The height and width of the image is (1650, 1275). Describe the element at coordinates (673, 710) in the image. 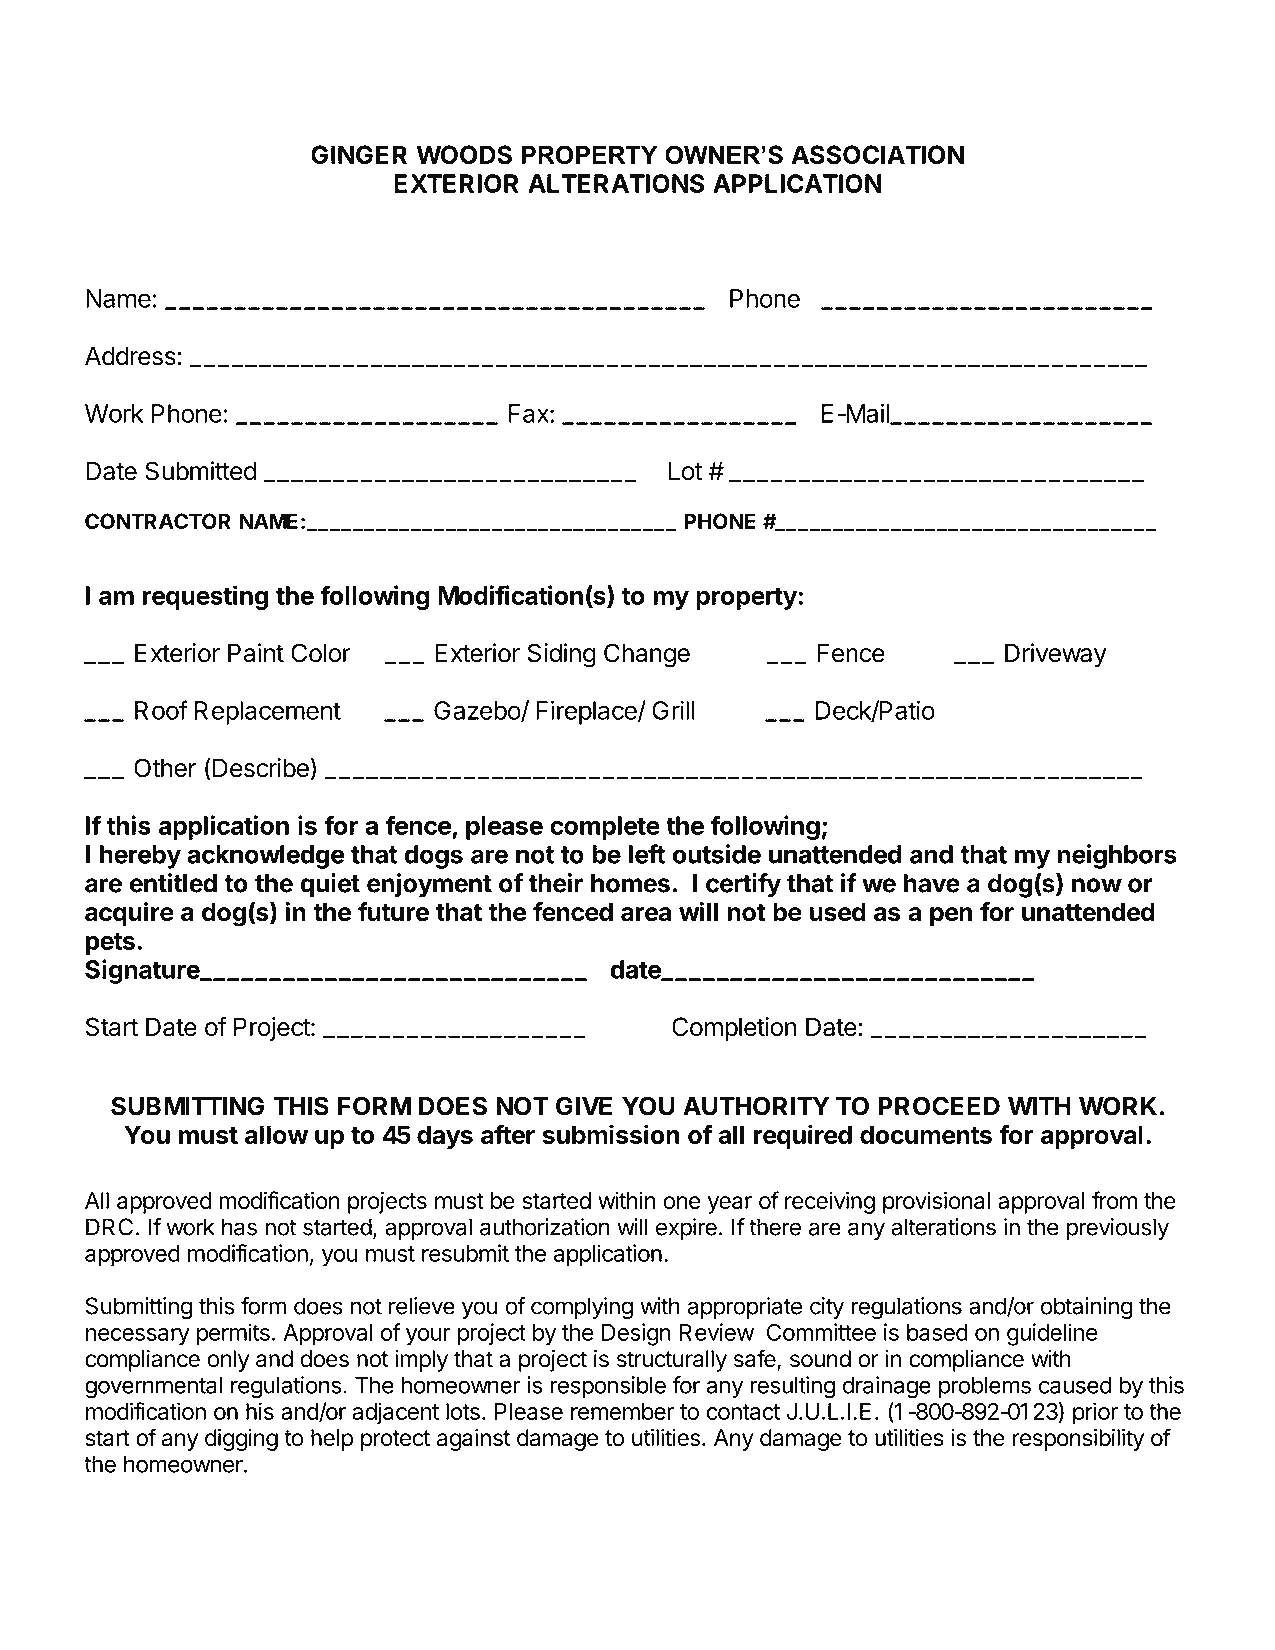

I see `Grill` at that location.
